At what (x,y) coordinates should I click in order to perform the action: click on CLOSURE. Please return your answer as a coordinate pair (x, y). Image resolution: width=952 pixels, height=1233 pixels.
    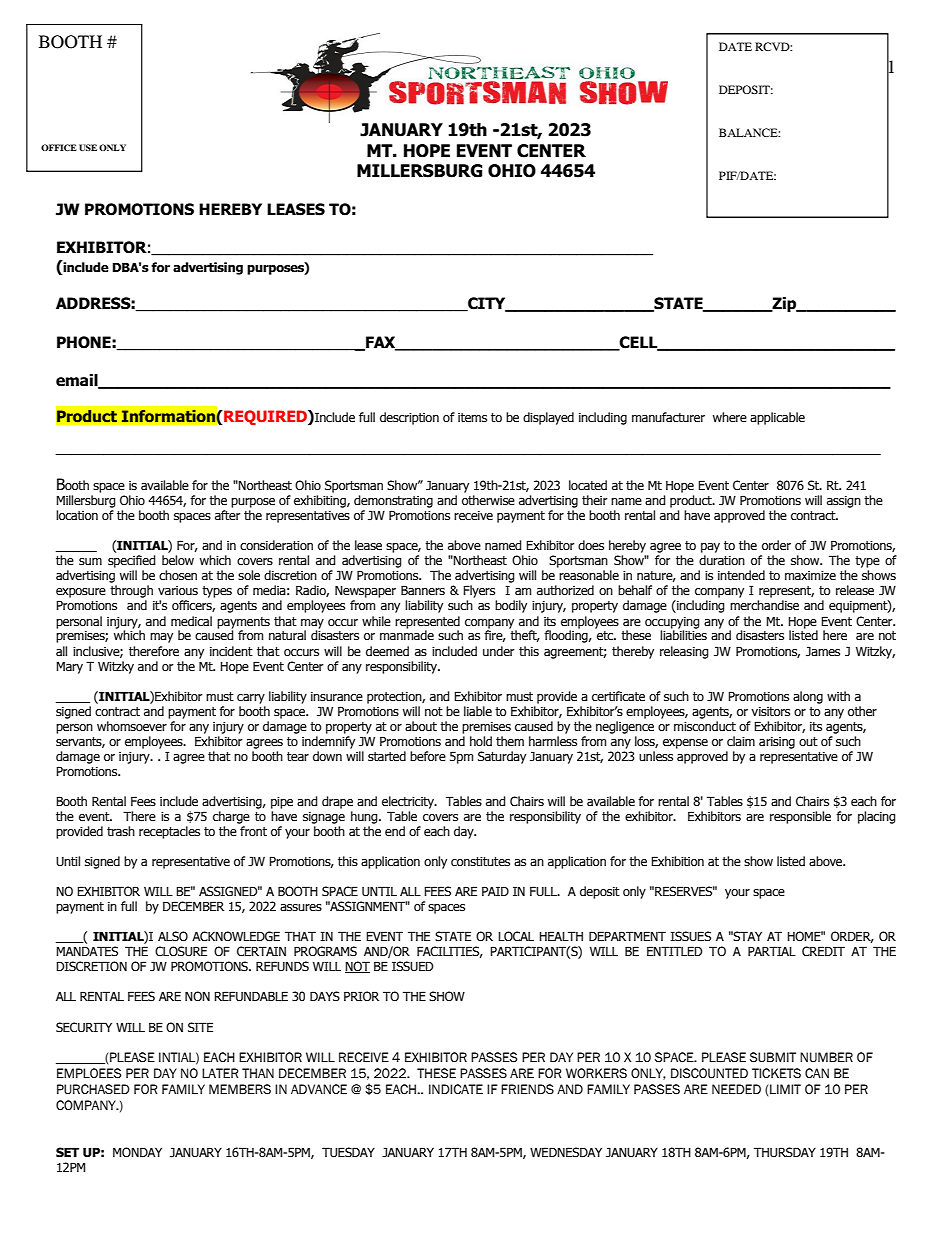
    Looking at the image, I should click on (181, 951).
